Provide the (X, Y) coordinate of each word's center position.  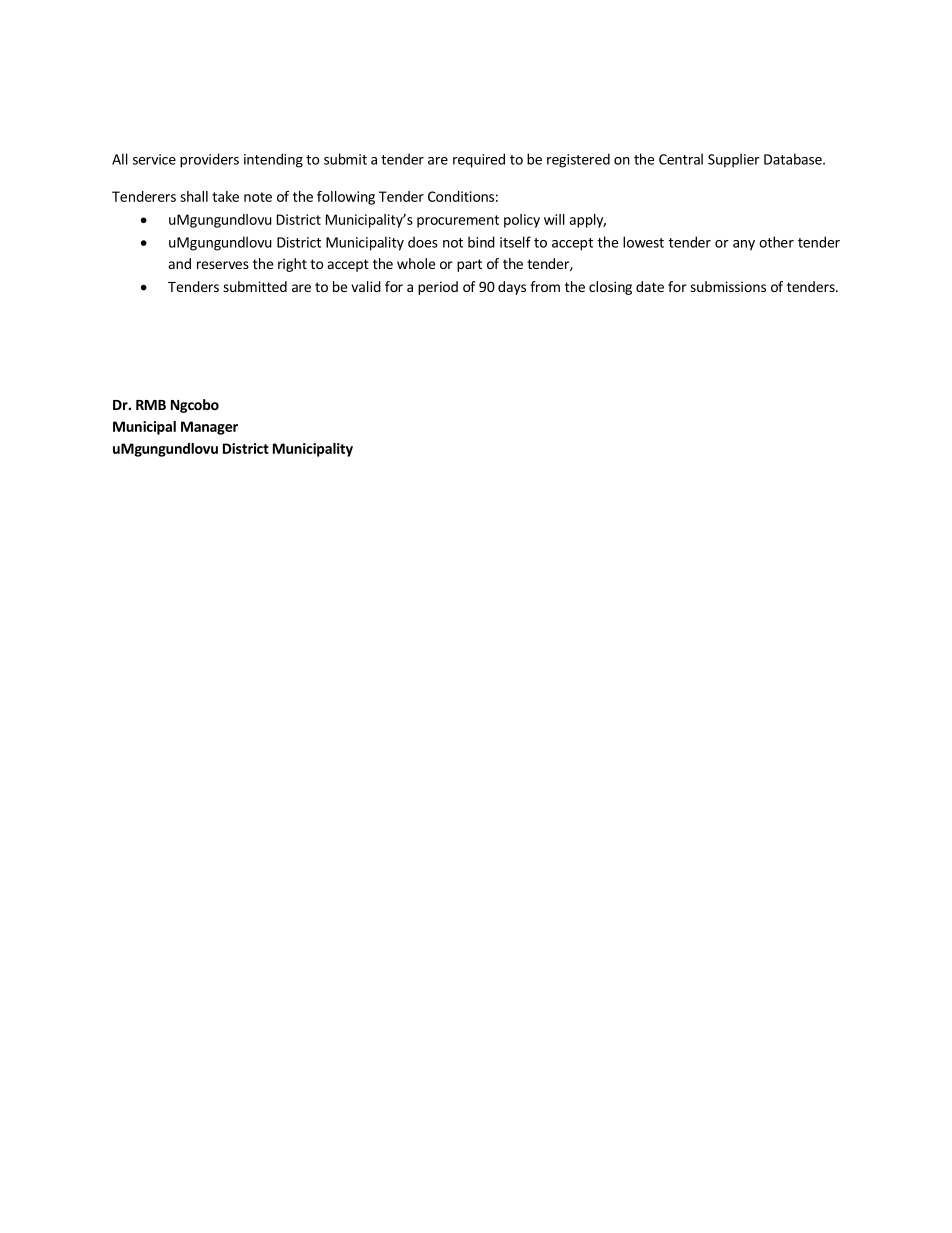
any (744, 245)
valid (366, 286)
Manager (209, 428)
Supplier (734, 160)
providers (209, 160)
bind (481, 242)
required (479, 160)
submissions (728, 286)
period (438, 288)
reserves (223, 265)
